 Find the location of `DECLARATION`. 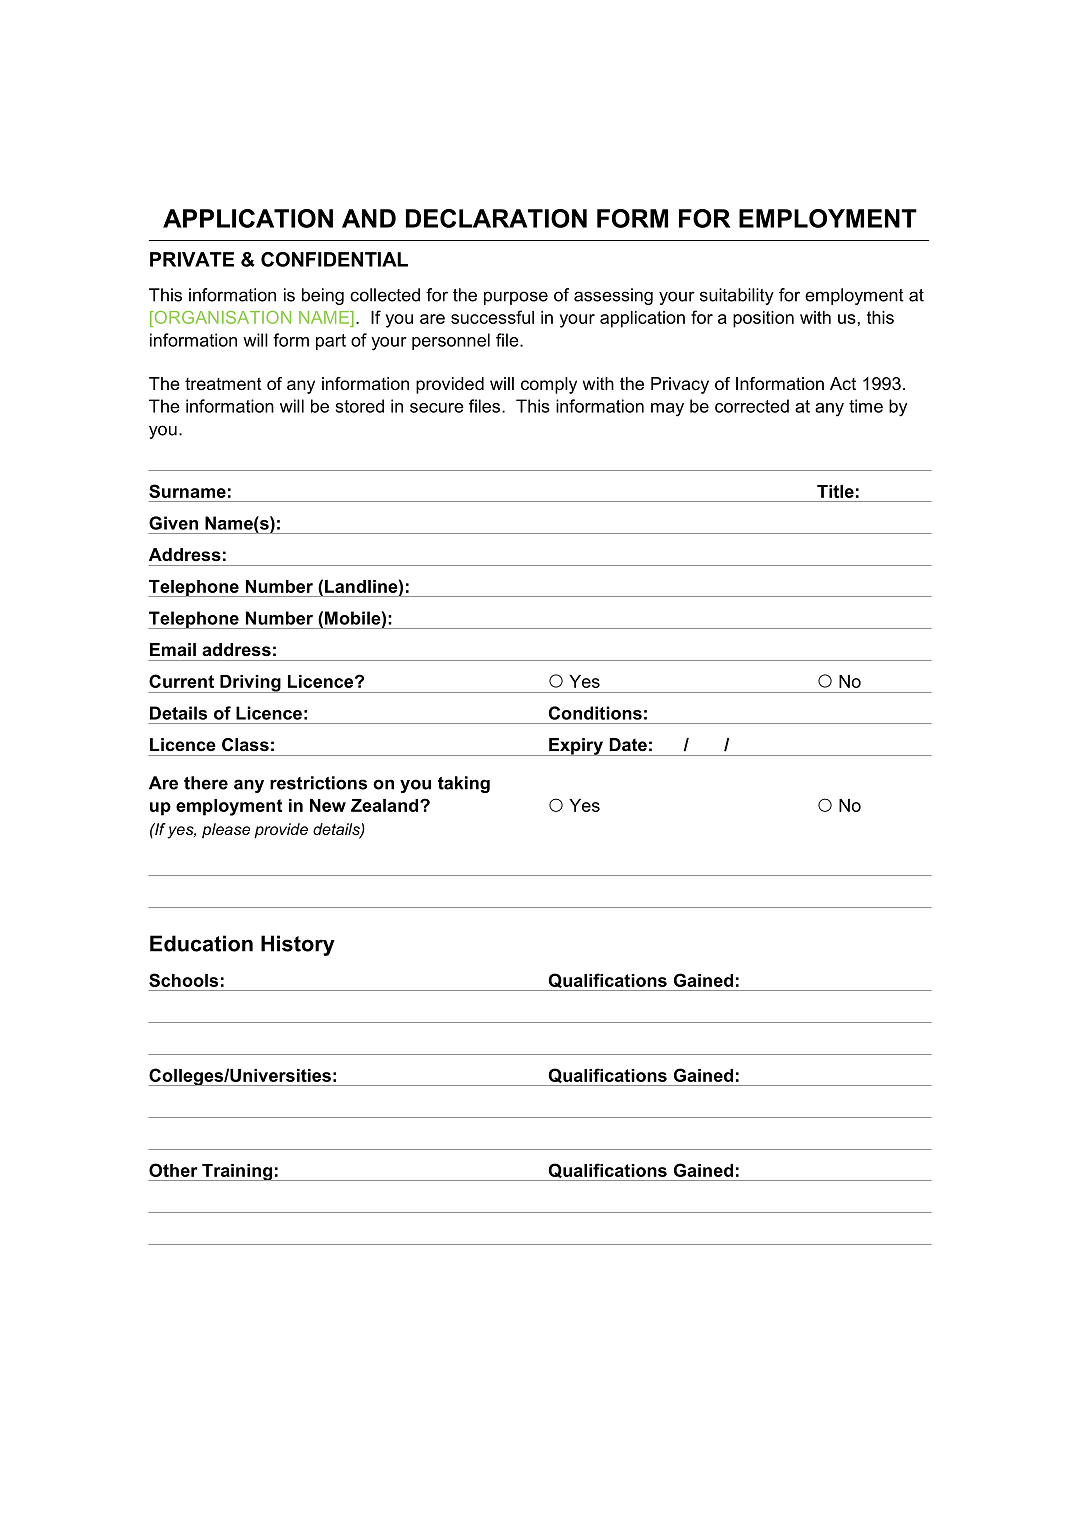

DECLARATION is located at coordinates (496, 218).
